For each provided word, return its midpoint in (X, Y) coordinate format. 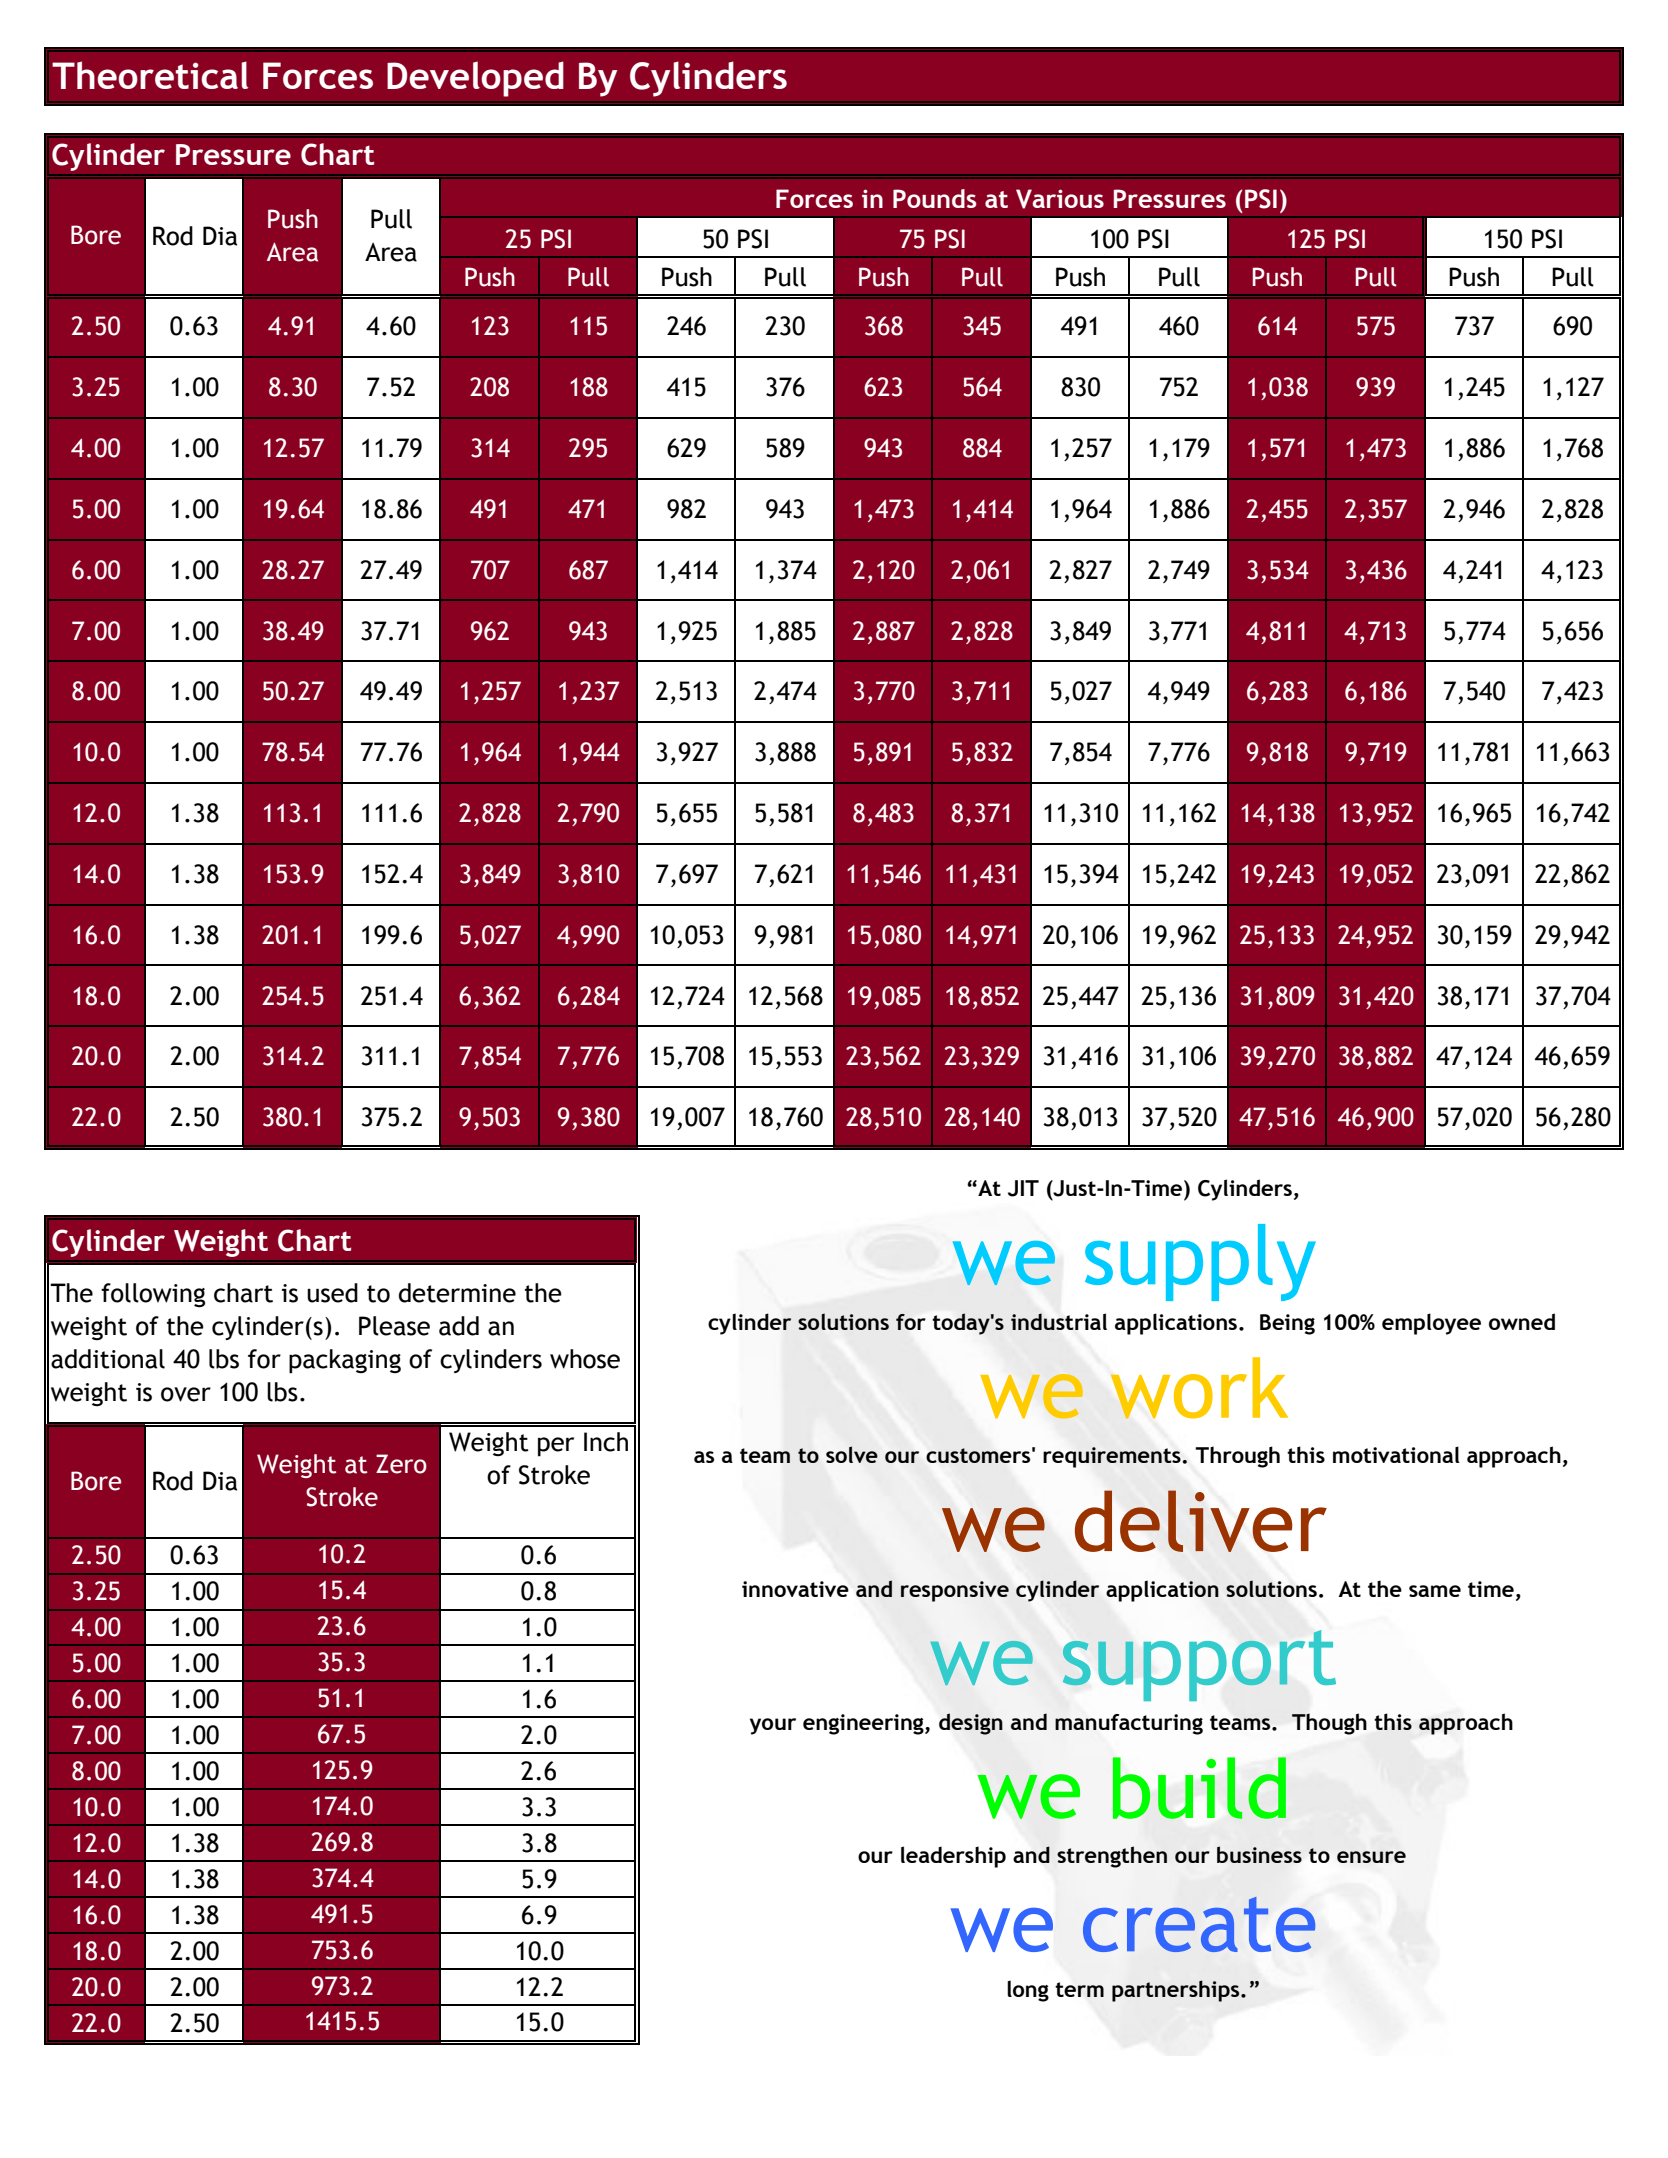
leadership (953, 1857)
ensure (1371, 1857)
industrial (1059, 1321)
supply (1200, 1262)
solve (852, 1454)
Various (1060, 199)
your (773, 1726)
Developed (475, 79)
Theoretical (150, 75)
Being (1287, 1324)
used (332, 1293)
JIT (1023, 1188)
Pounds (934, 198)
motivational (1396, 1454)
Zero (401, 1464)
